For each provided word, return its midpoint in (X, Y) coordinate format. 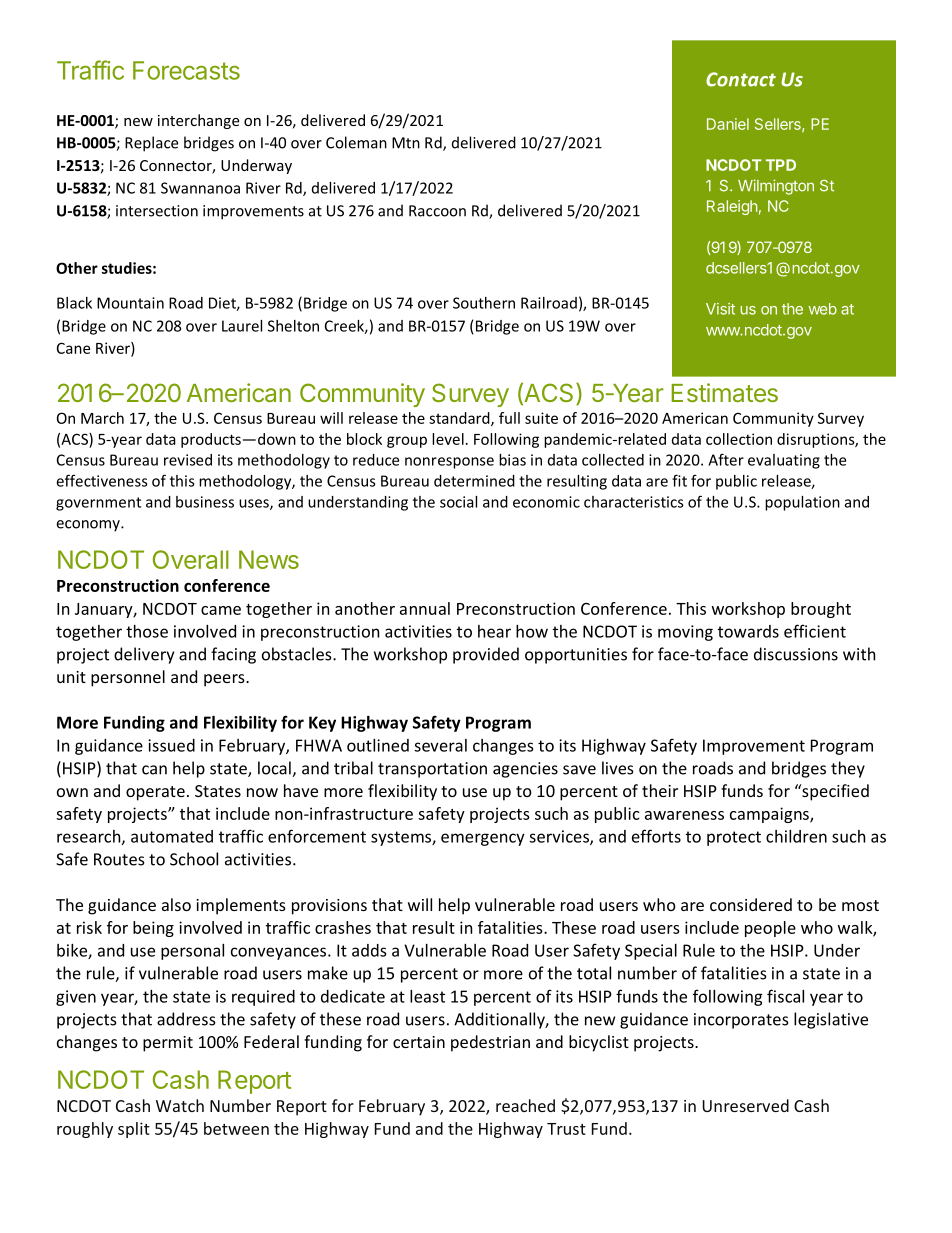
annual (425, 608)
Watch (180, 1105)
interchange (198, 121)
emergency (483, 839)
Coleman (356, 142)
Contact (741, 79)
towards (748, 631)
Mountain (130, 303)
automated (172, 836)
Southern (484, 303)
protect (734, 838)
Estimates (725, 392)
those (147, 631)
